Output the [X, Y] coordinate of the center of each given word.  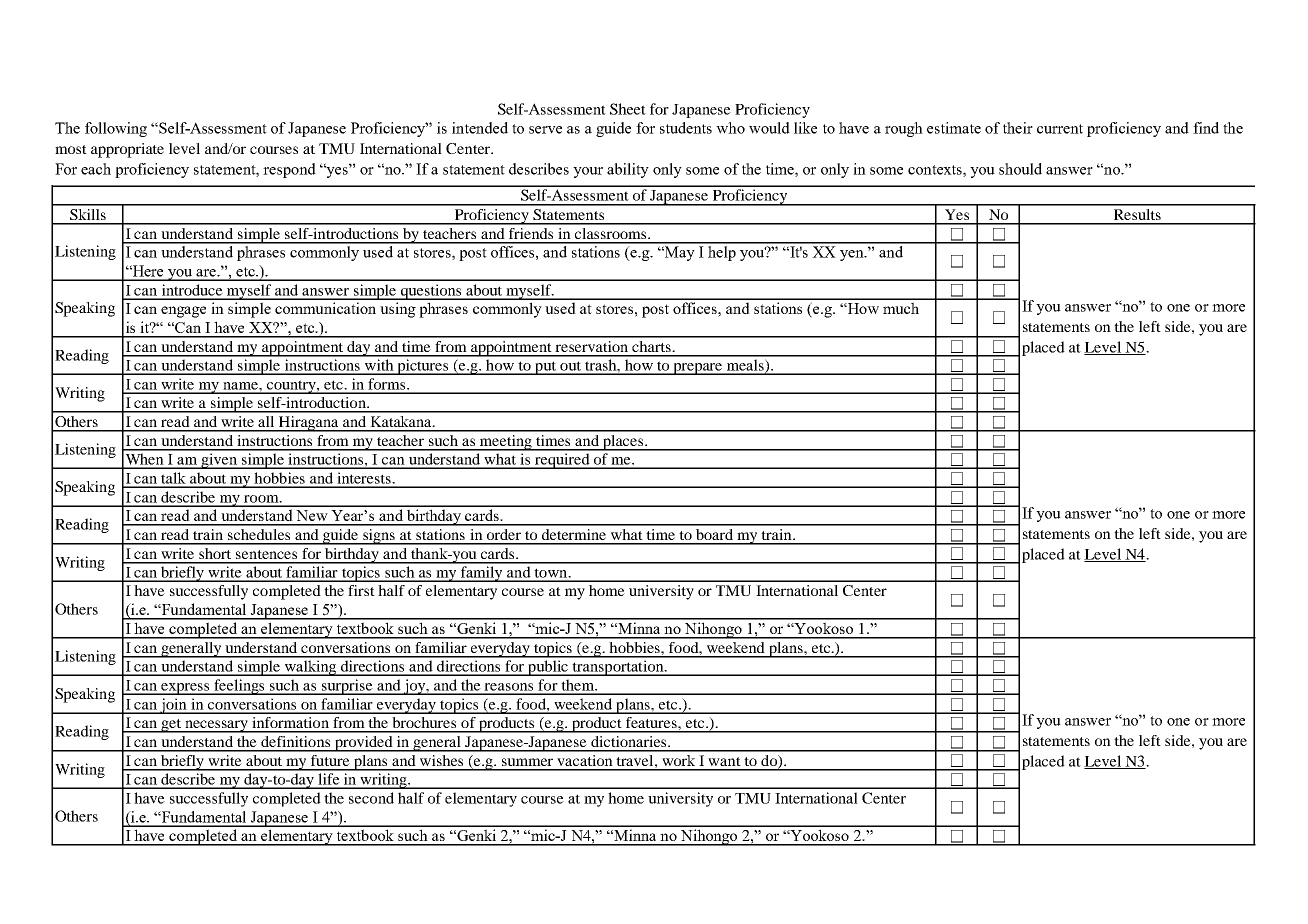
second [371, 798]
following [116, 129]
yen [853, 255]
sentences [266, 554]
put [546, 368]
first [361, 590]
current [1060, 129]
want [724, 761]
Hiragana [309, 424]
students [686, 128]
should [1020, 169]
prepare [698, 369]
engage [183, 312]
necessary [217, 726]
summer [527, 762]
